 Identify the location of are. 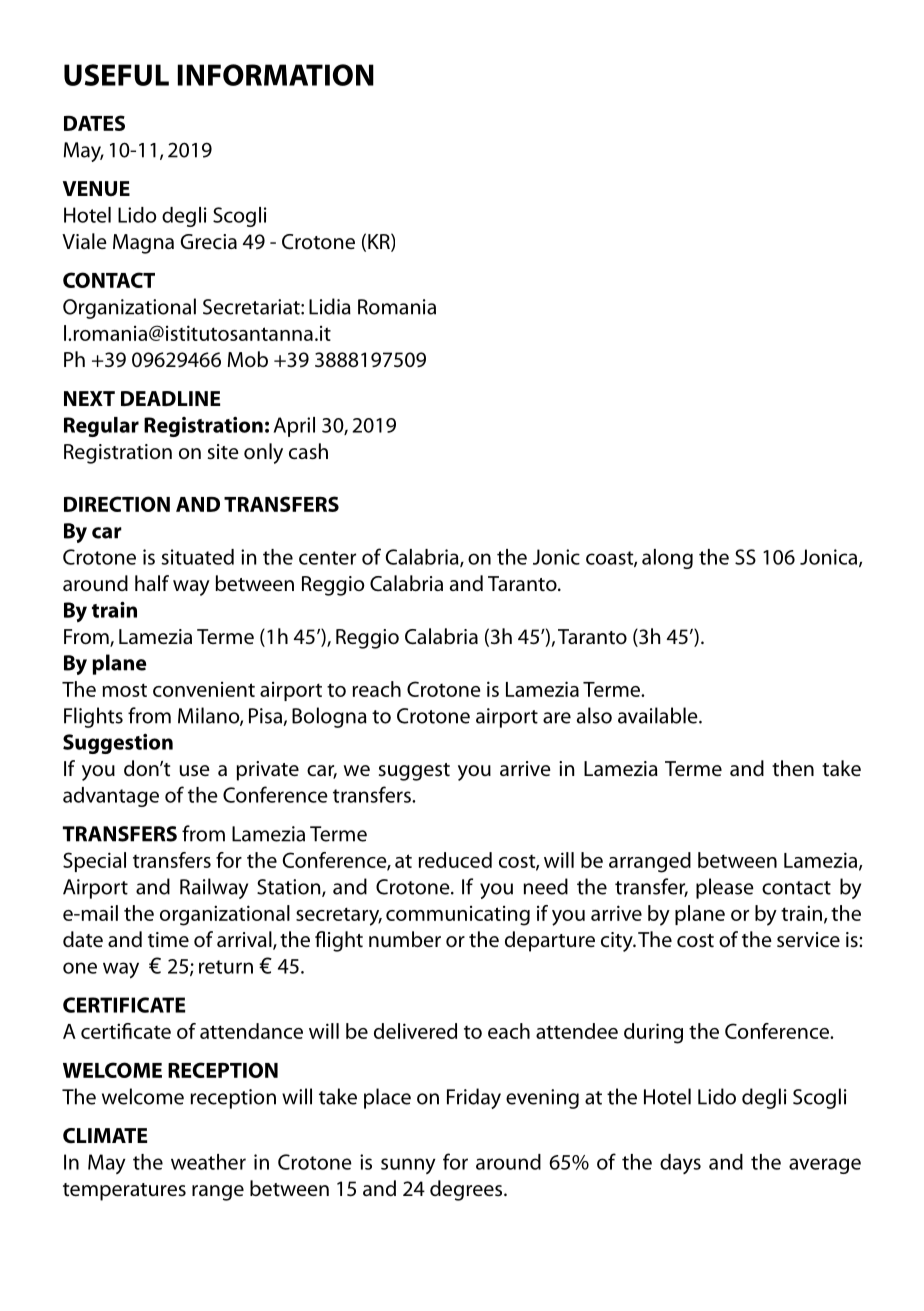
(557, 718).
